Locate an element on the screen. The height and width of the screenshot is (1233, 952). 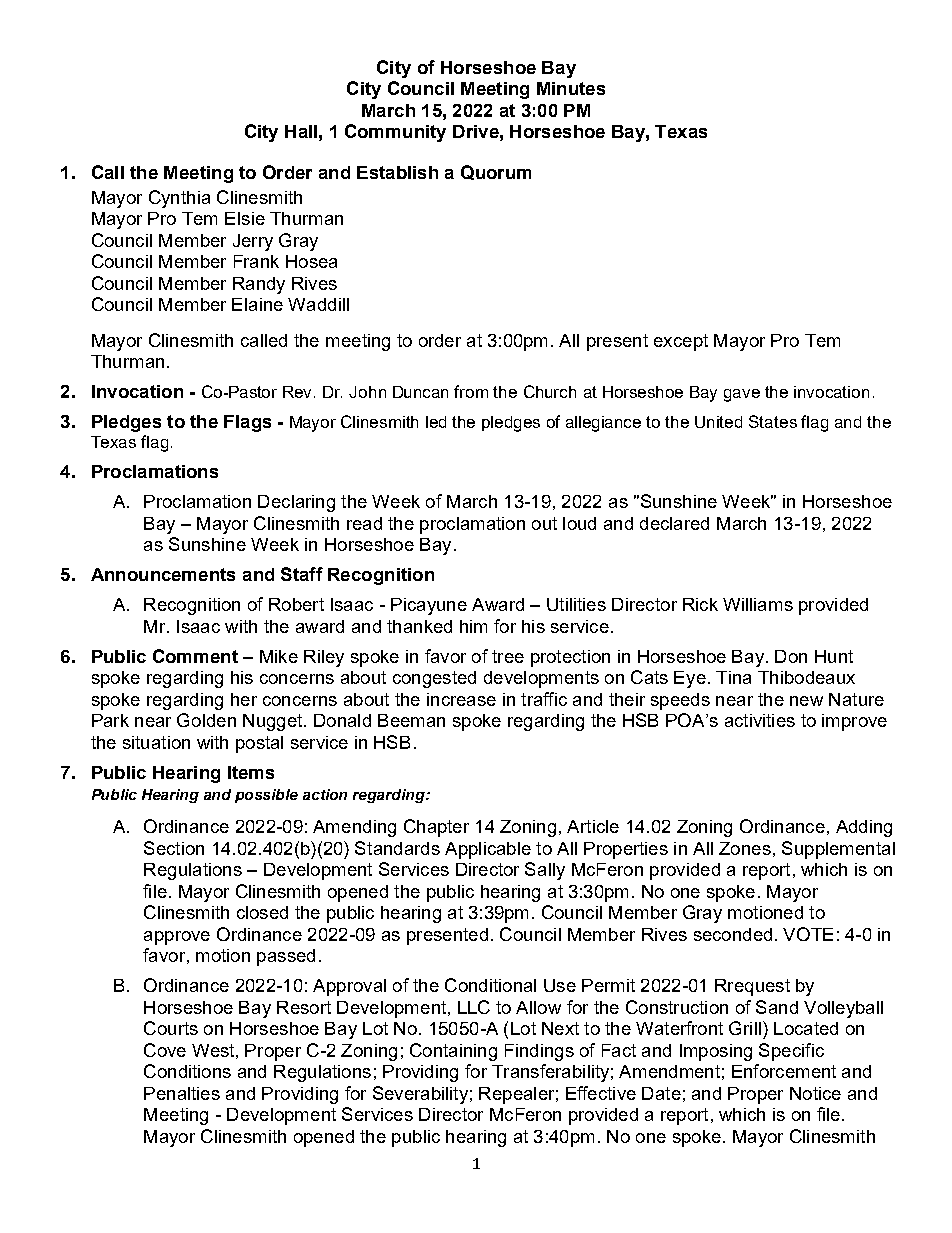
Quorum is located at coordinates (496, 172).
